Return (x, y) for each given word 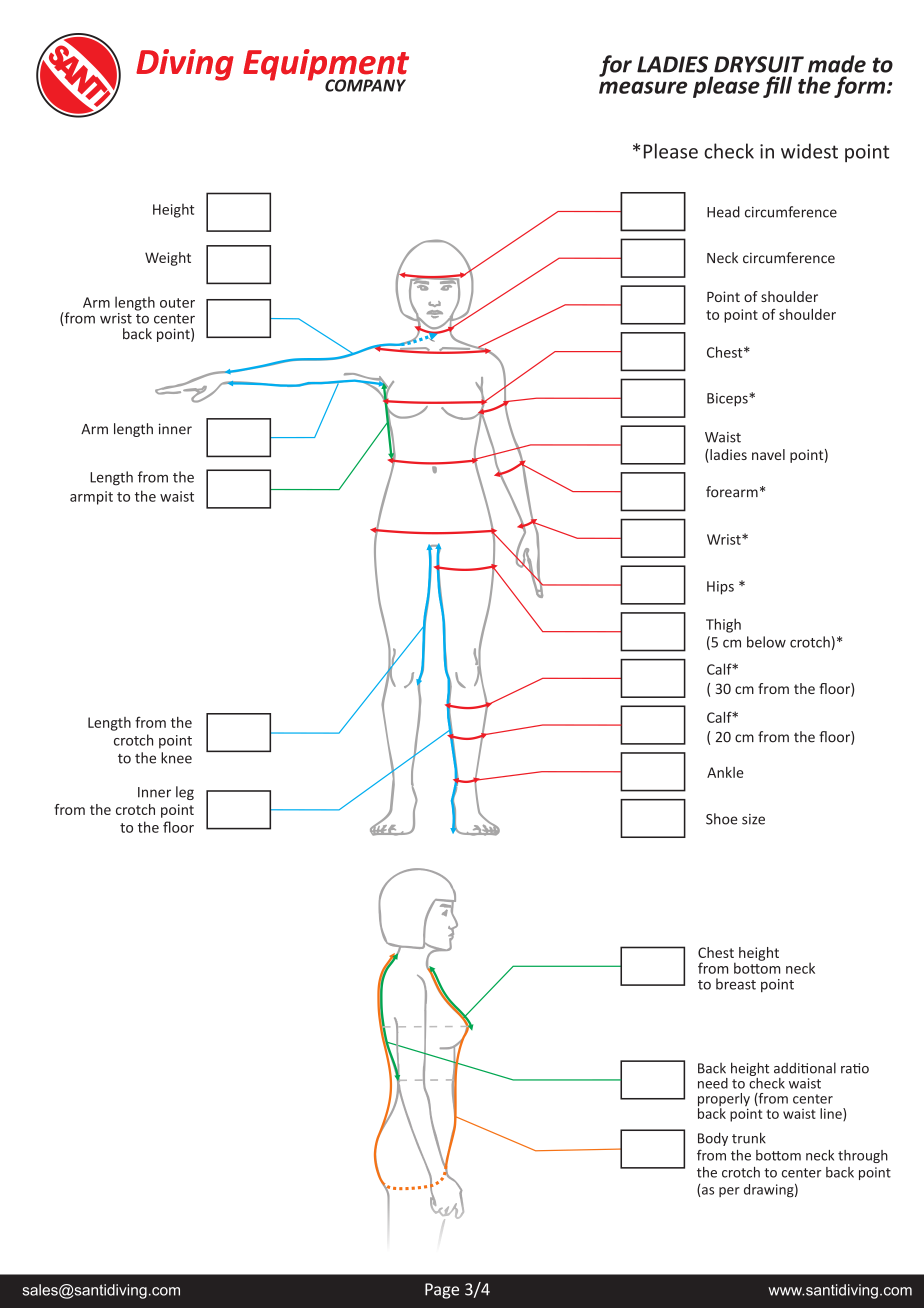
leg (185, 793)
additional (805, 1068)
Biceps (728, 399)
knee (176, 758)
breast (736, 984)
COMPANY (365, 85)
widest (809, 151)
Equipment (326, 66)
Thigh (723, 625)
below (766, 642)
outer (177, 303)
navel (768, 454)
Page (442, 1291)
